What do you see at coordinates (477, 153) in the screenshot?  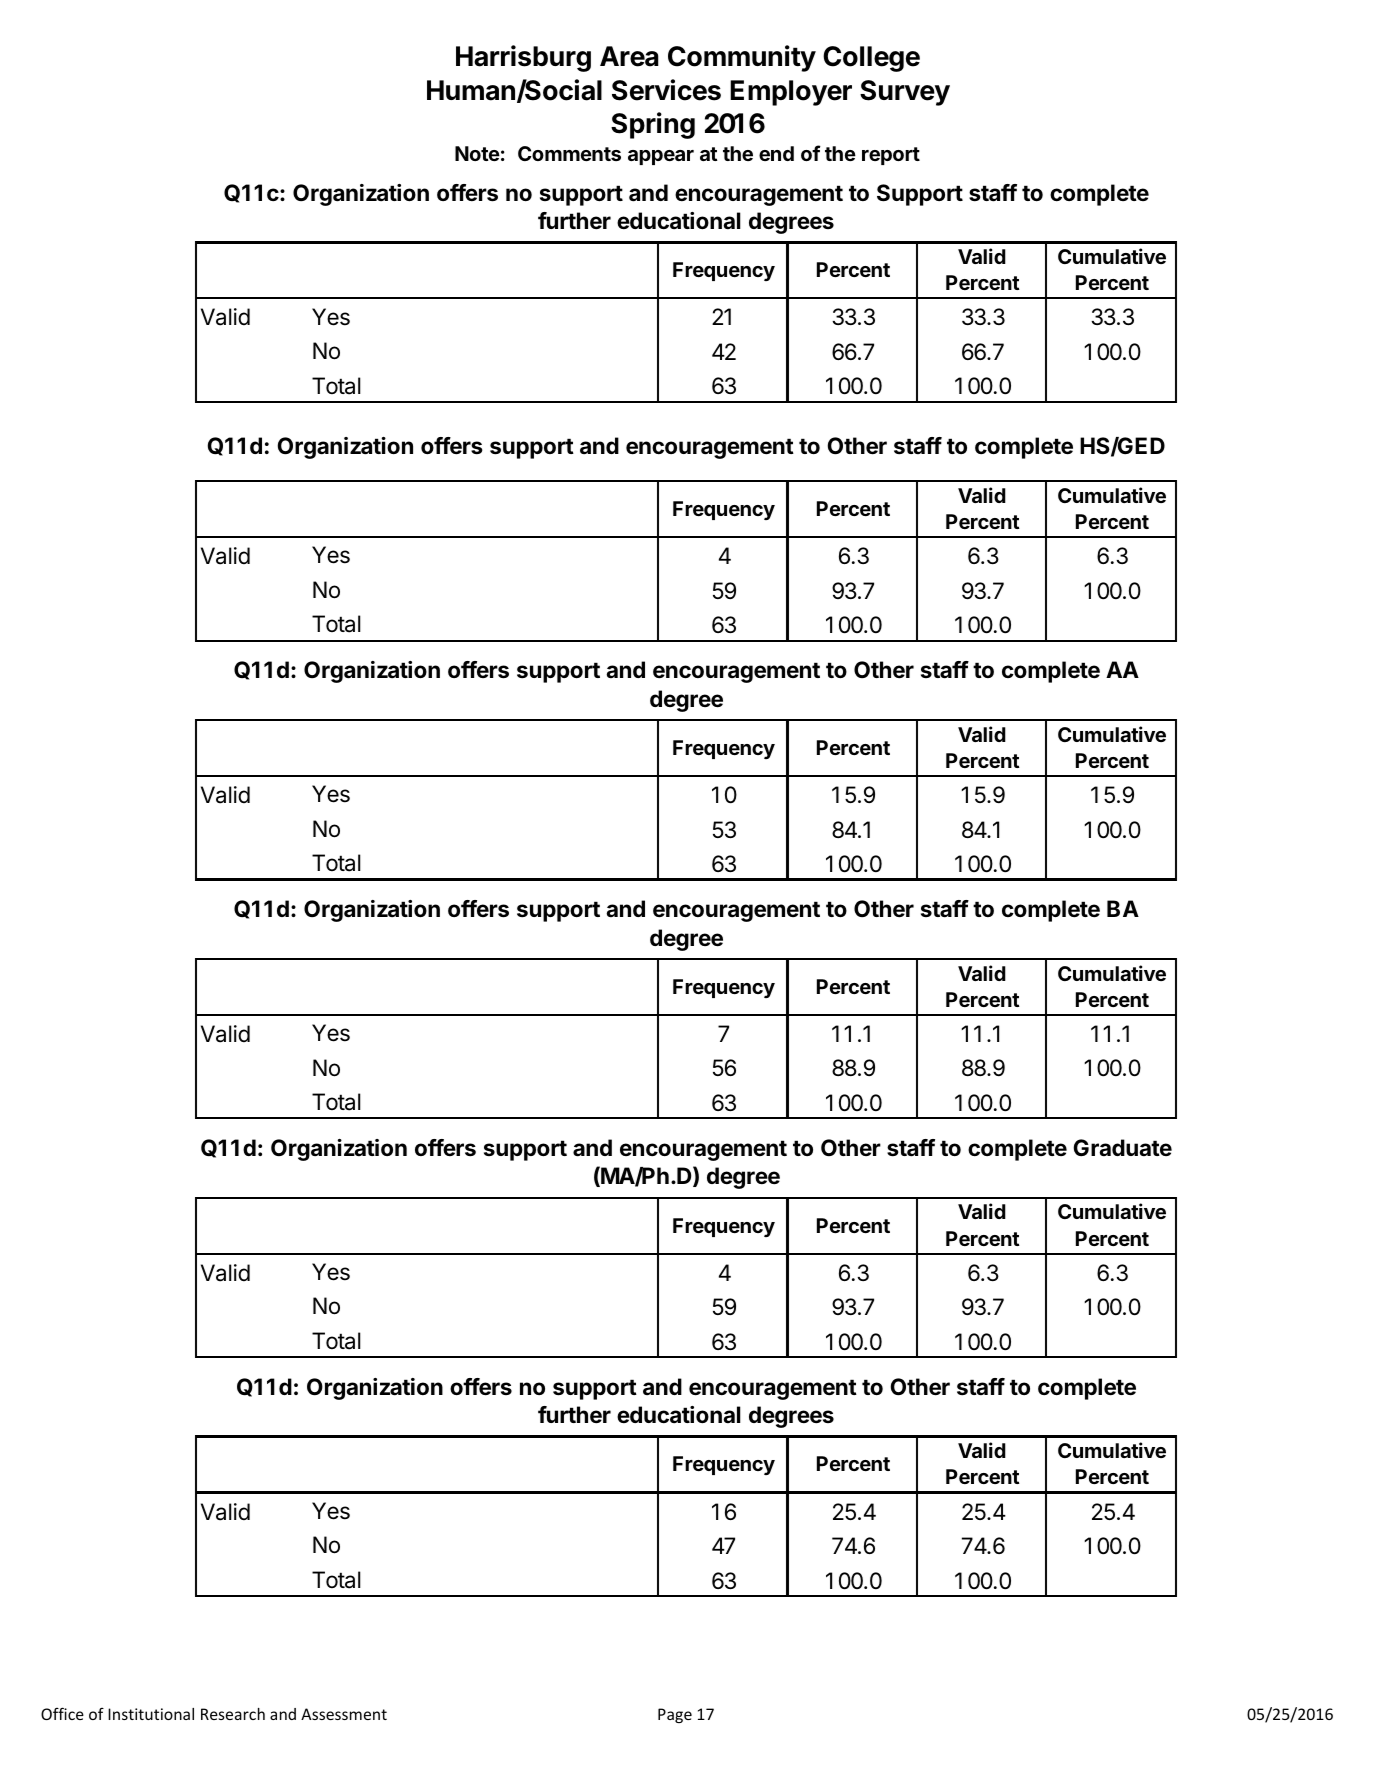 I see `Note` at bounding box center [477, 153].
